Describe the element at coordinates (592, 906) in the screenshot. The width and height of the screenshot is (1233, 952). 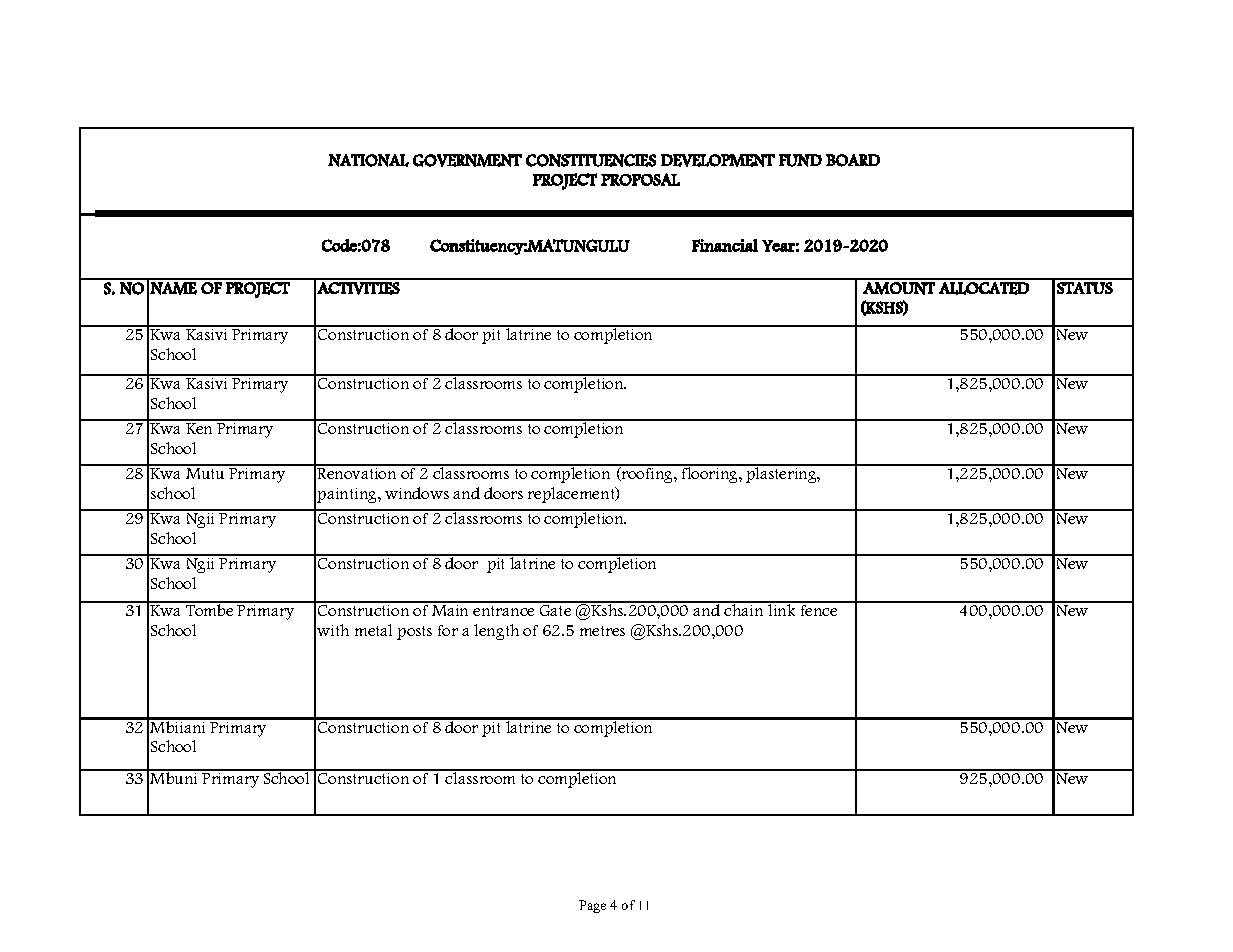
I see `Page` at that location.
